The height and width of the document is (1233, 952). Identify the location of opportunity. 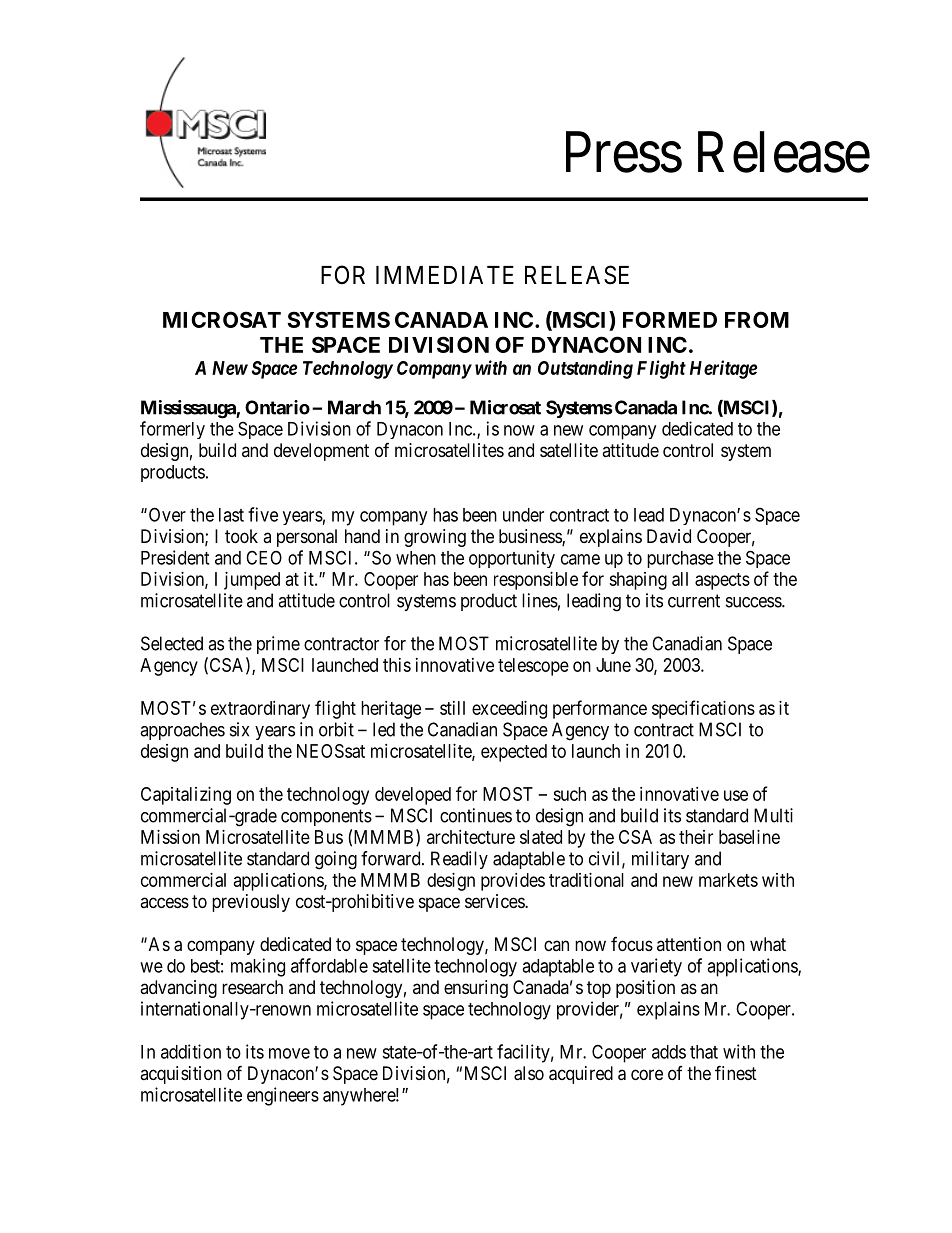
(512, 559).
